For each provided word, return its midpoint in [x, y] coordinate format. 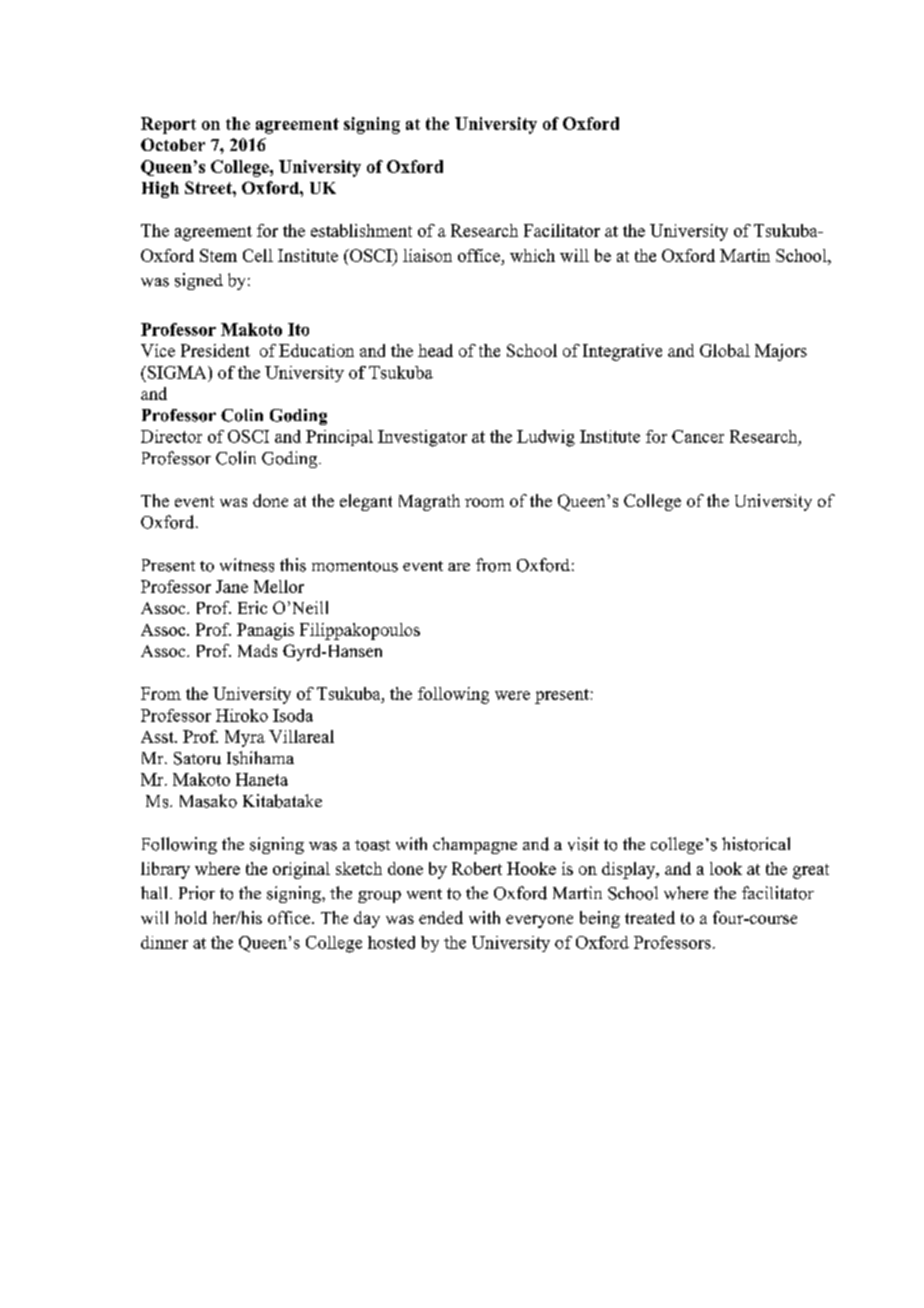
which [532, 255]
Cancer [698, 436]
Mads [257, 650]
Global [725, 350]
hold [191, 917]
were [512, 695]
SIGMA [177, 372]
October [173, 144]
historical [756, 844]
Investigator [422, 438]
